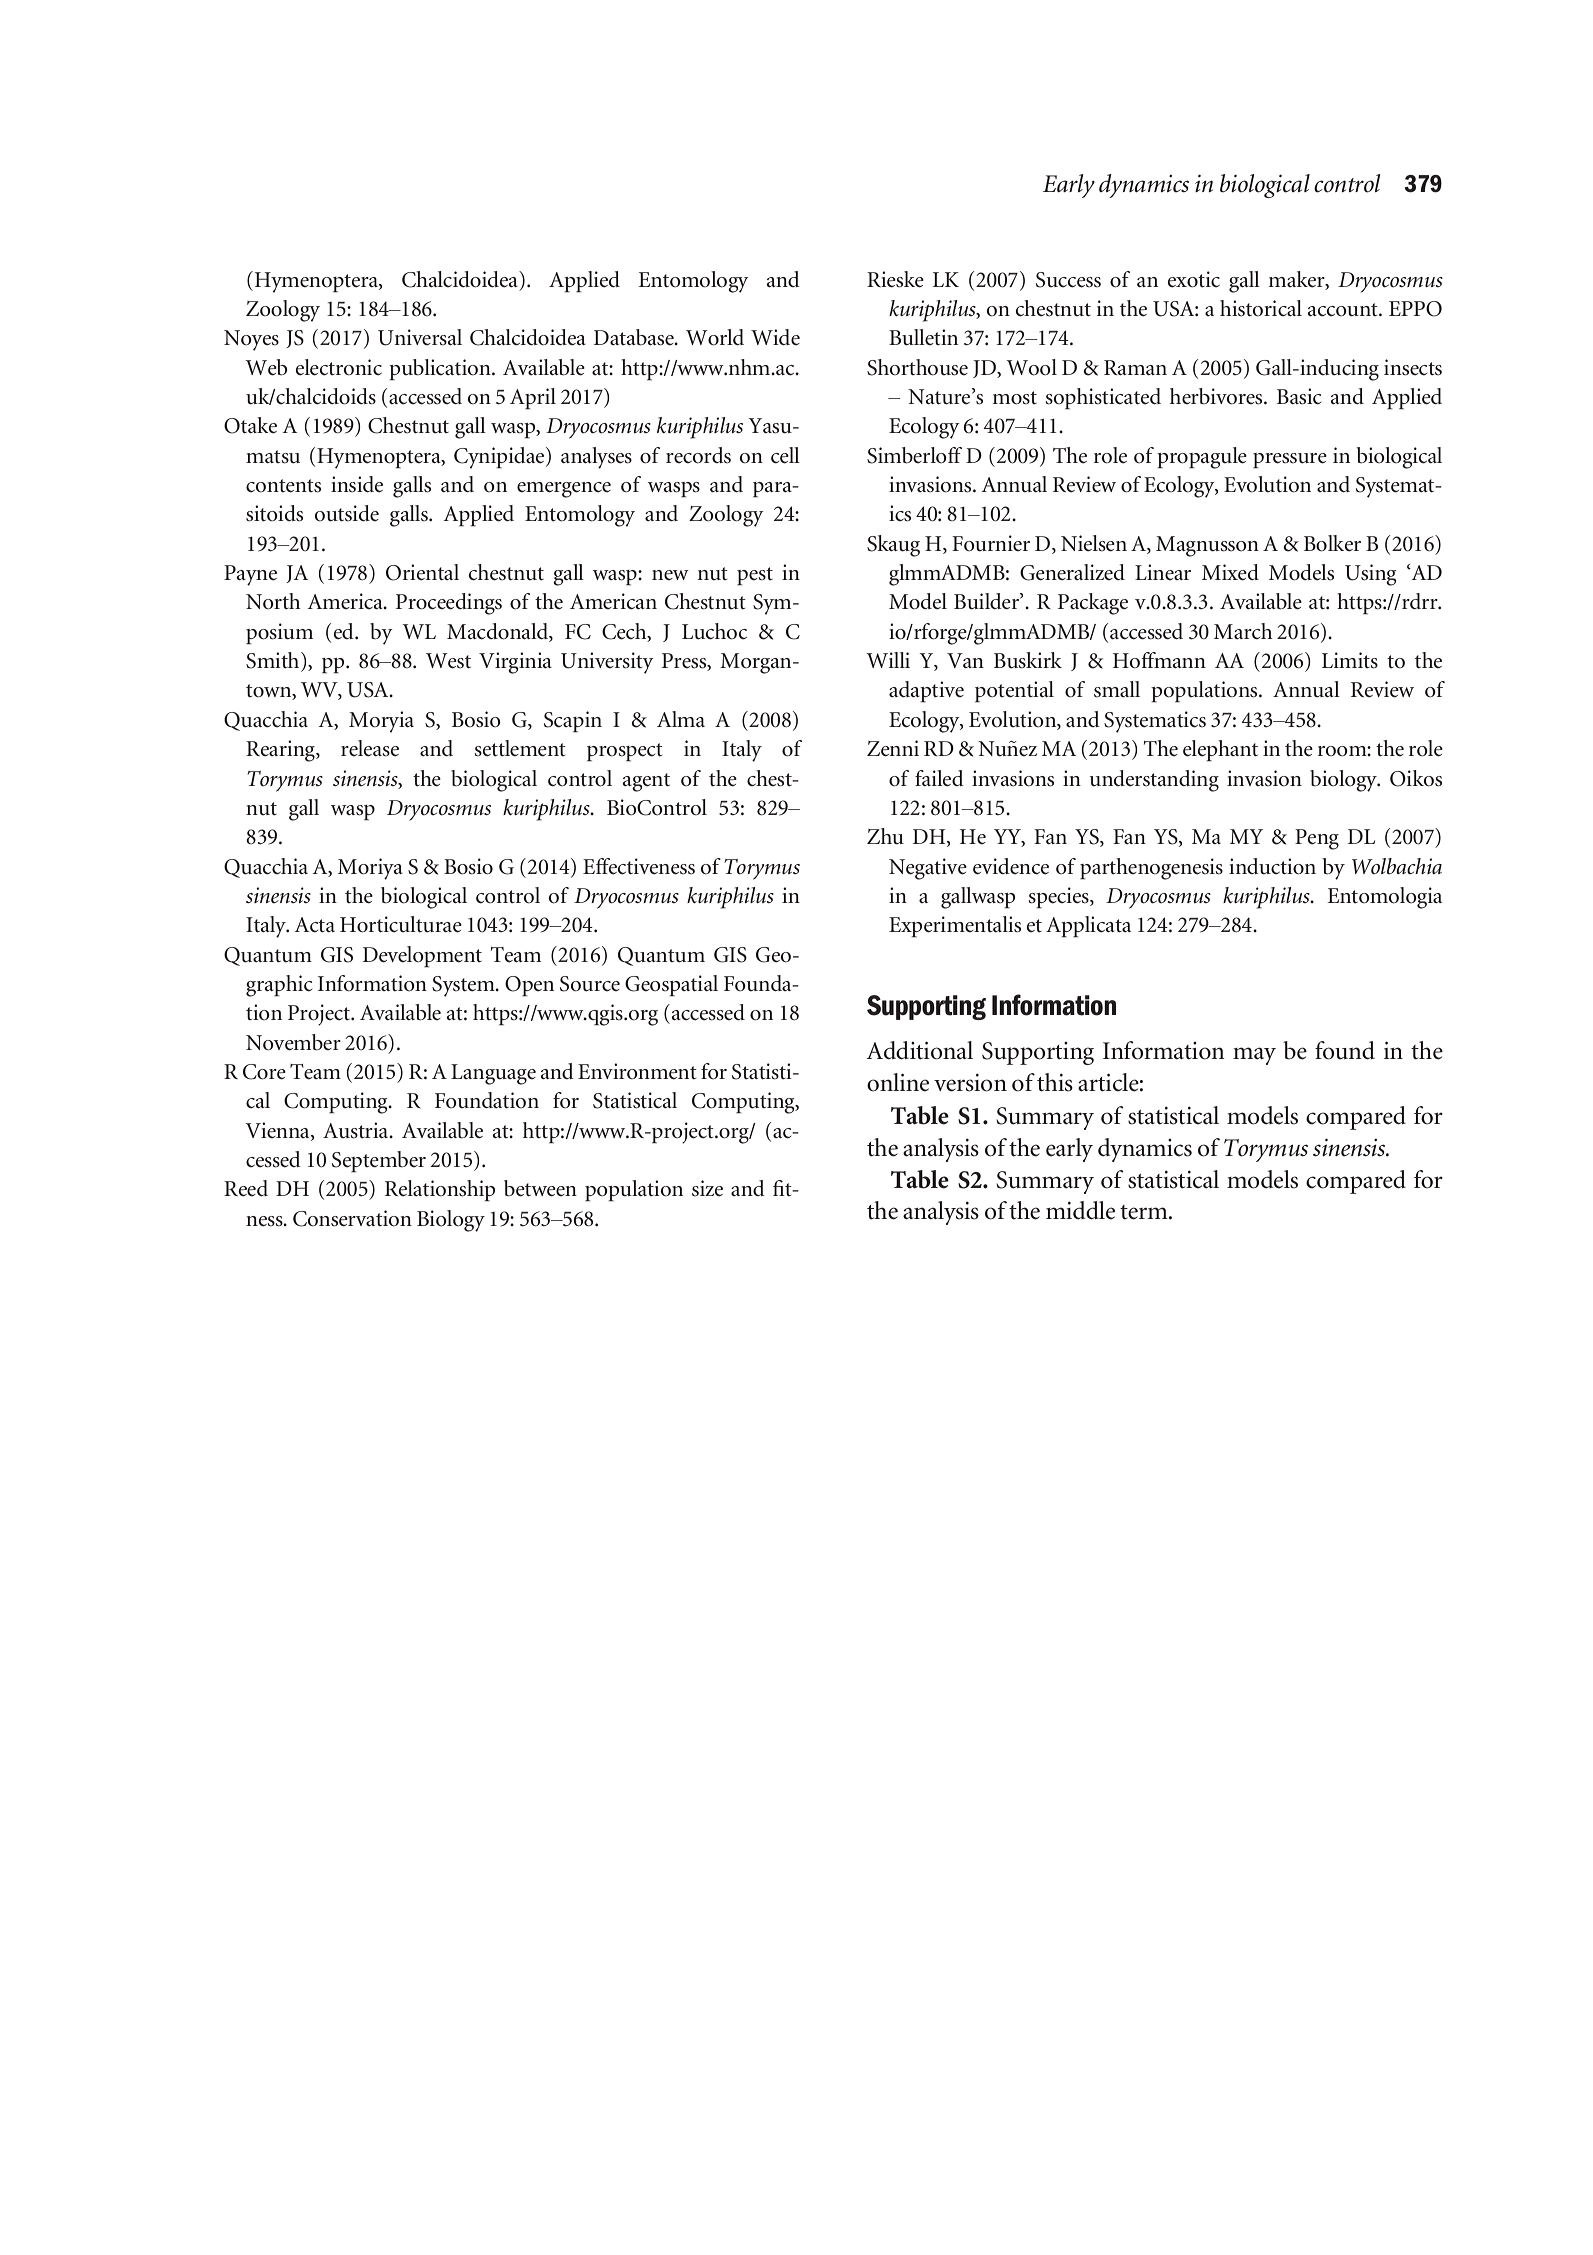 The image size is (1593, 2255). Describe the element at coordinates (1261, 308) in the screenshot. I see `historical` at that location.
